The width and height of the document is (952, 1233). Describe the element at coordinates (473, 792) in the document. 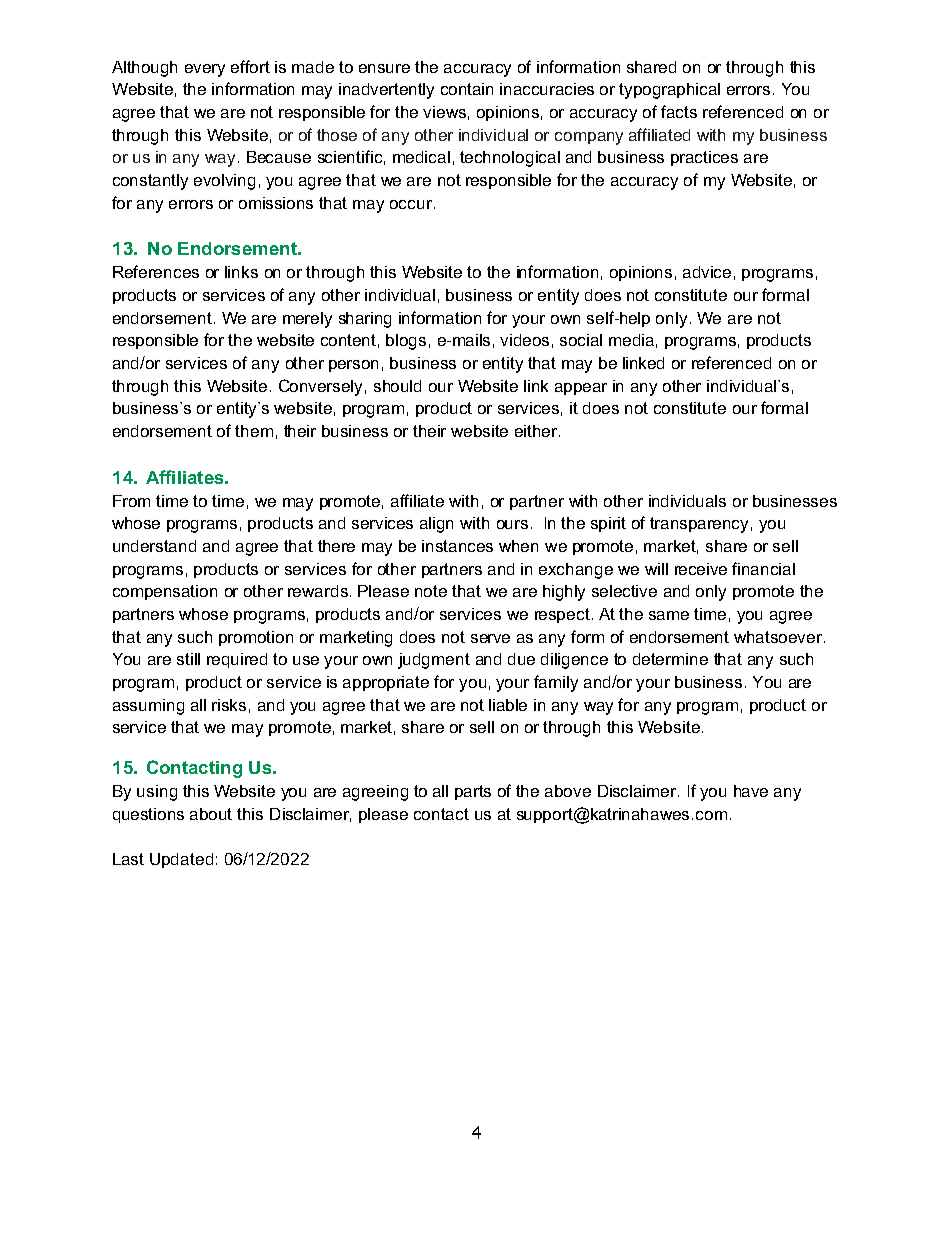

I see `parts` at that location.
